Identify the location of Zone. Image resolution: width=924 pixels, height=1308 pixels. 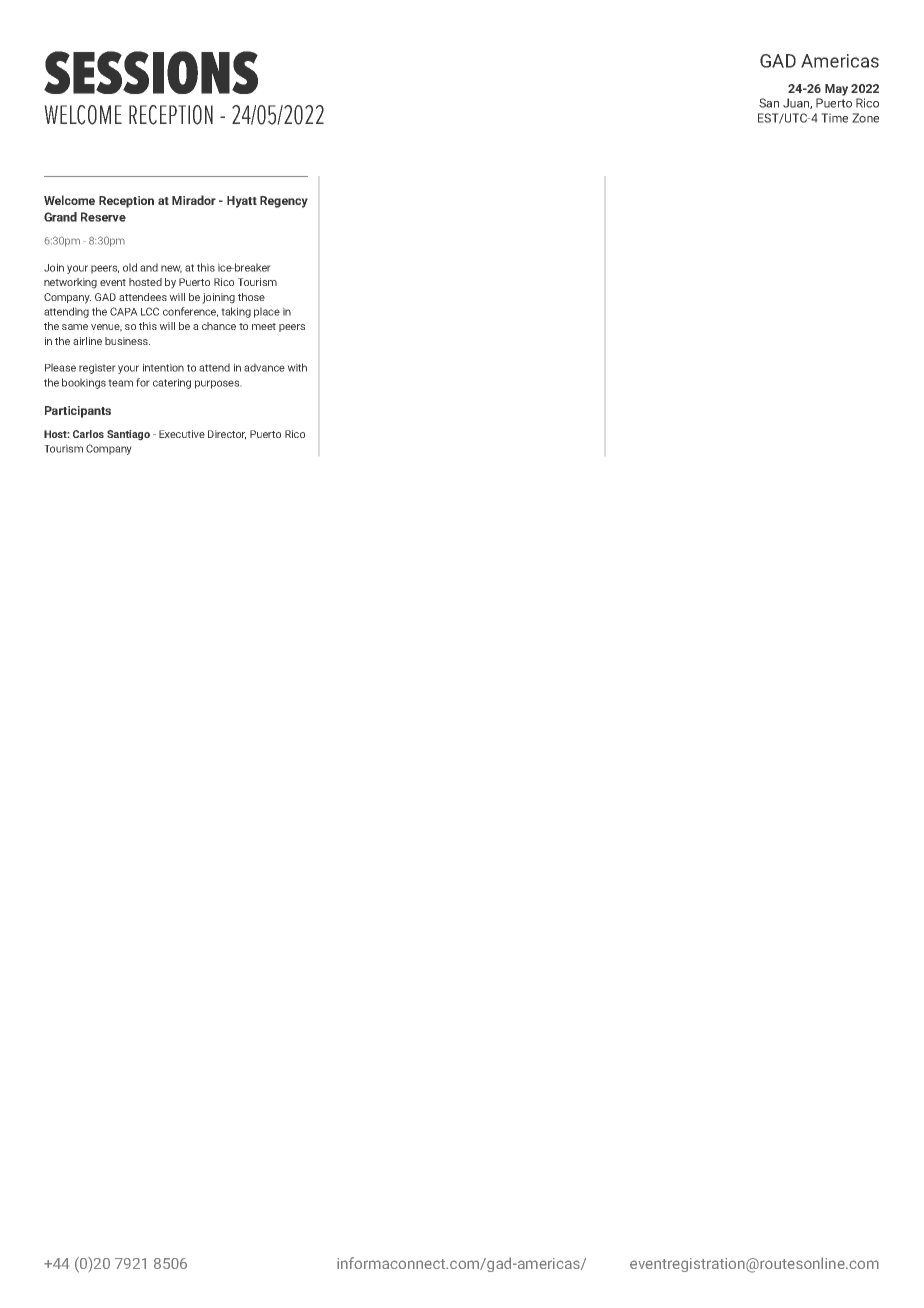
(865, 118).
